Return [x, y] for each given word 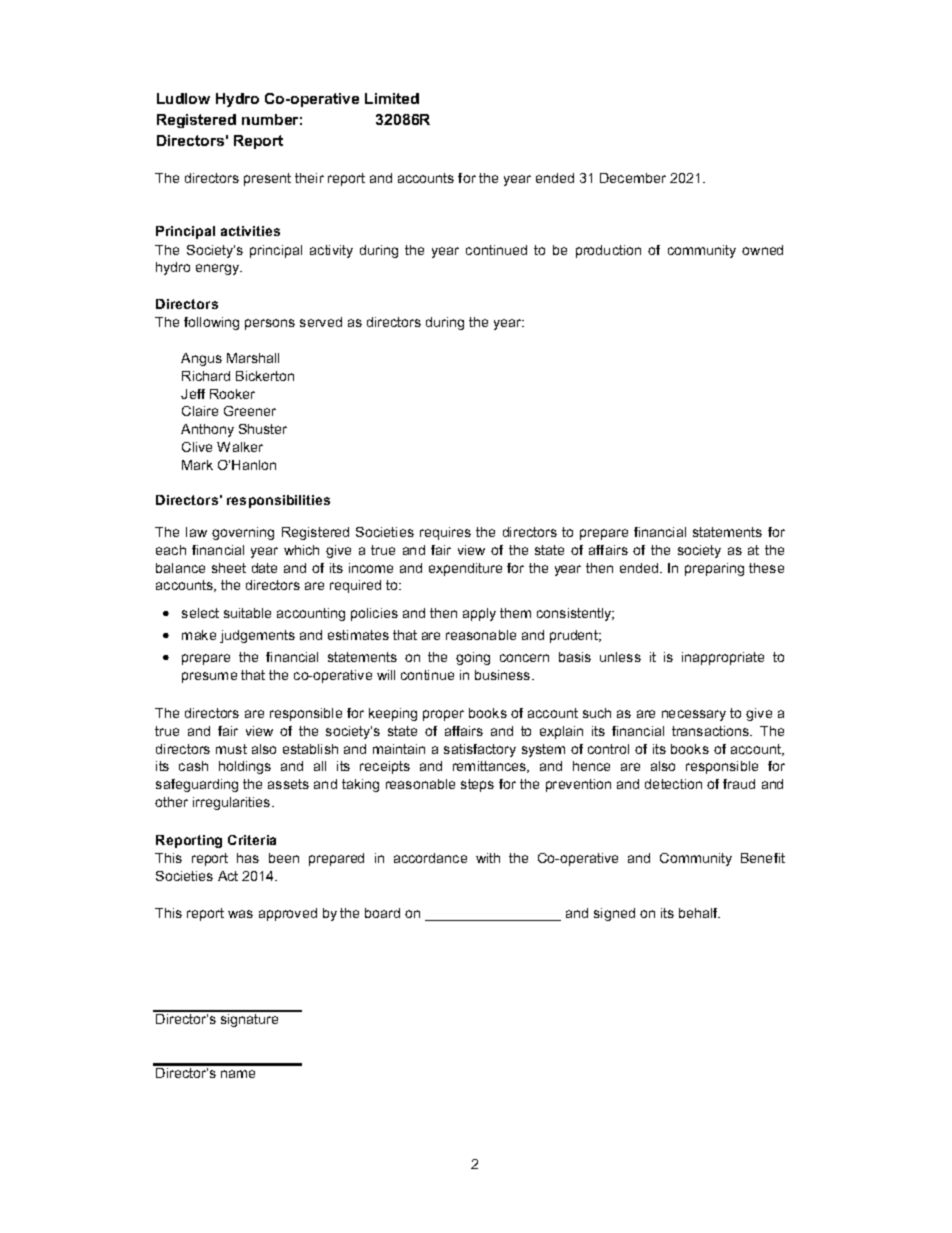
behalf [699, 913]
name [238, 1074]
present [267, 179]
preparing [714, 569]
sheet [229, 568]
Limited [392, 98]
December [633, 178]
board [382, 913]
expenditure [465, 569]
